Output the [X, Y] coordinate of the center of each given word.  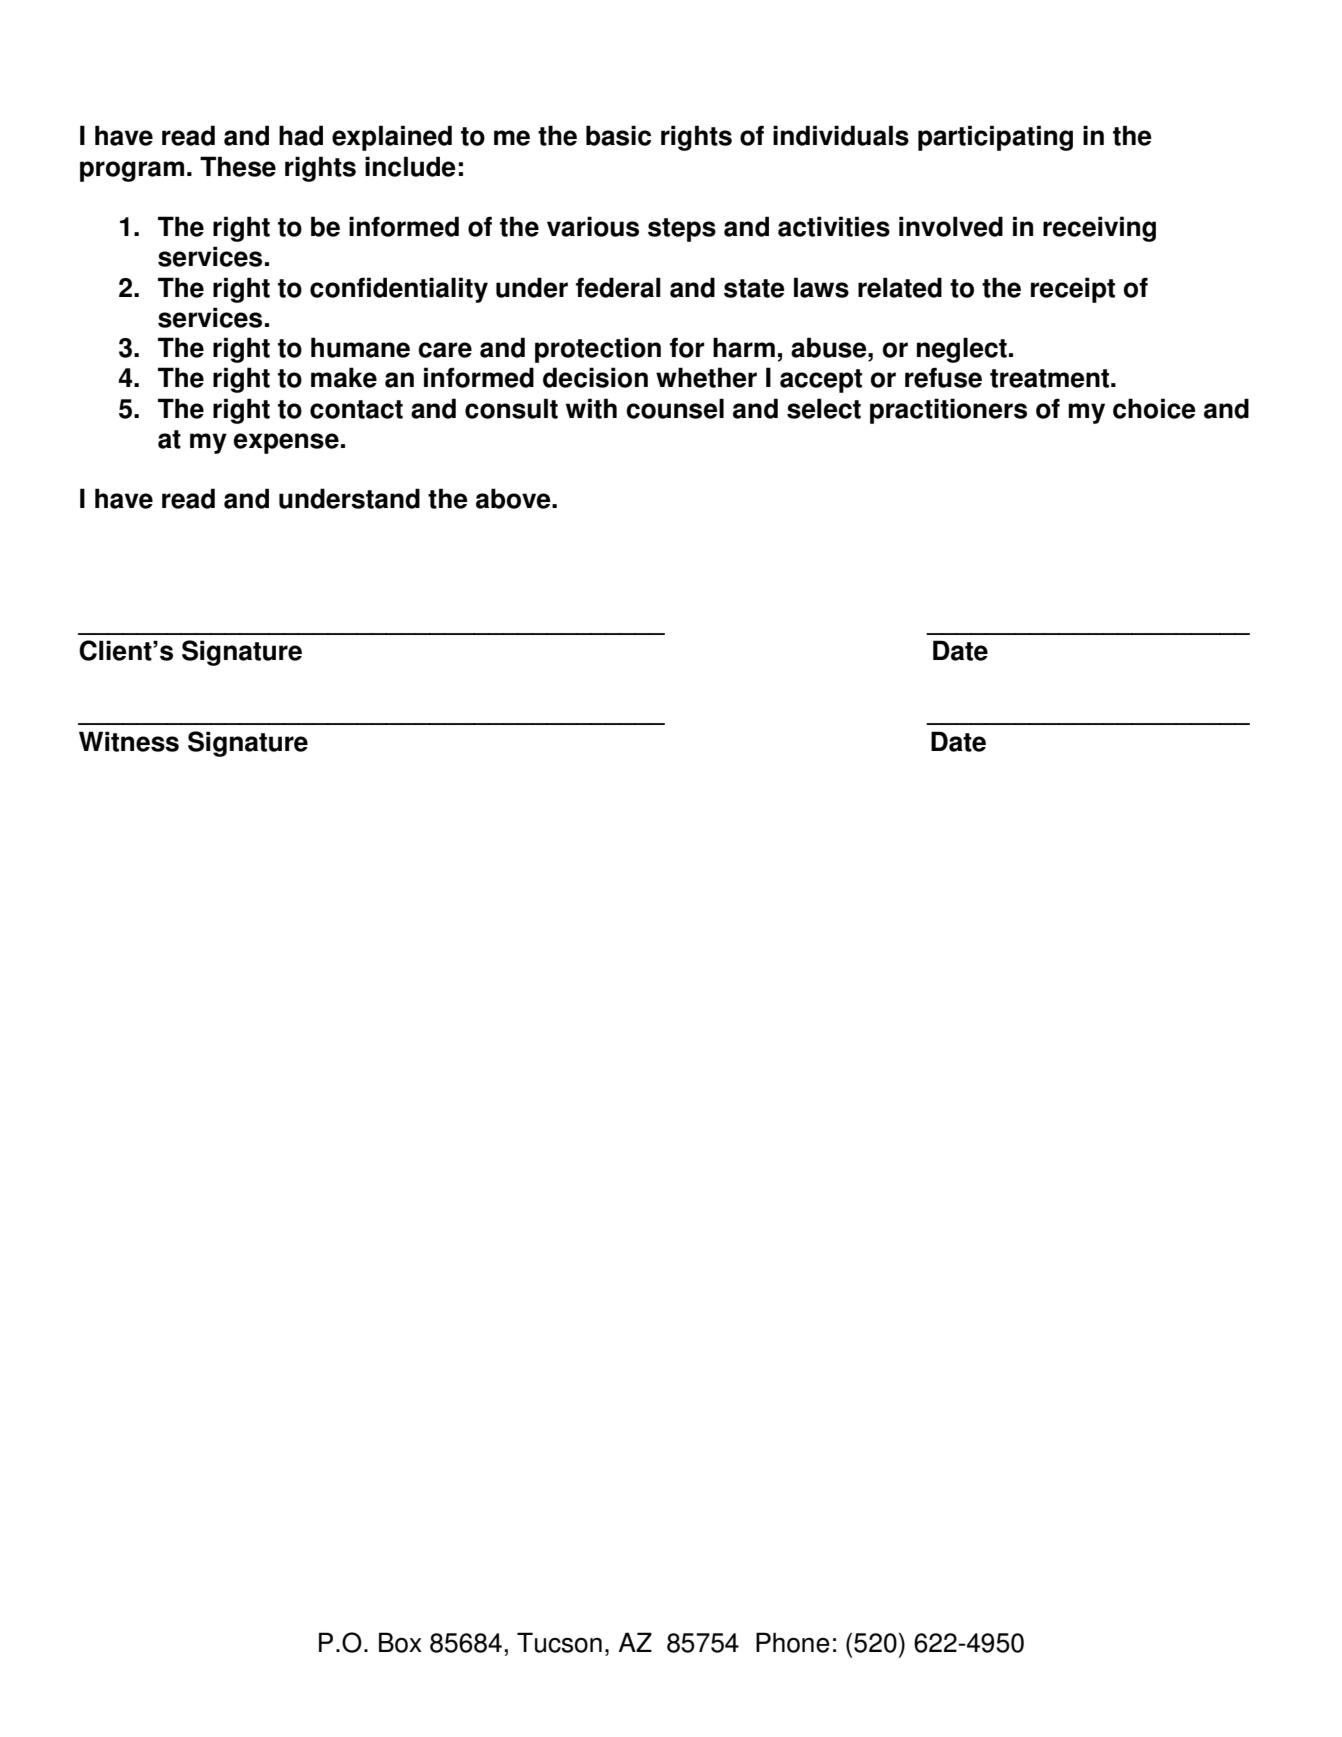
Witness [129, 741]
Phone [793, 1642]
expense [286, 443]
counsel [675, 408]
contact [356, 409]
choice [1154, 408]
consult [511, 408]
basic [618, 135]
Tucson [559, 1642]
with [591, 408]
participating [995, 138]
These [238, 166]
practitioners [948, 411]
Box [400, 1642]
